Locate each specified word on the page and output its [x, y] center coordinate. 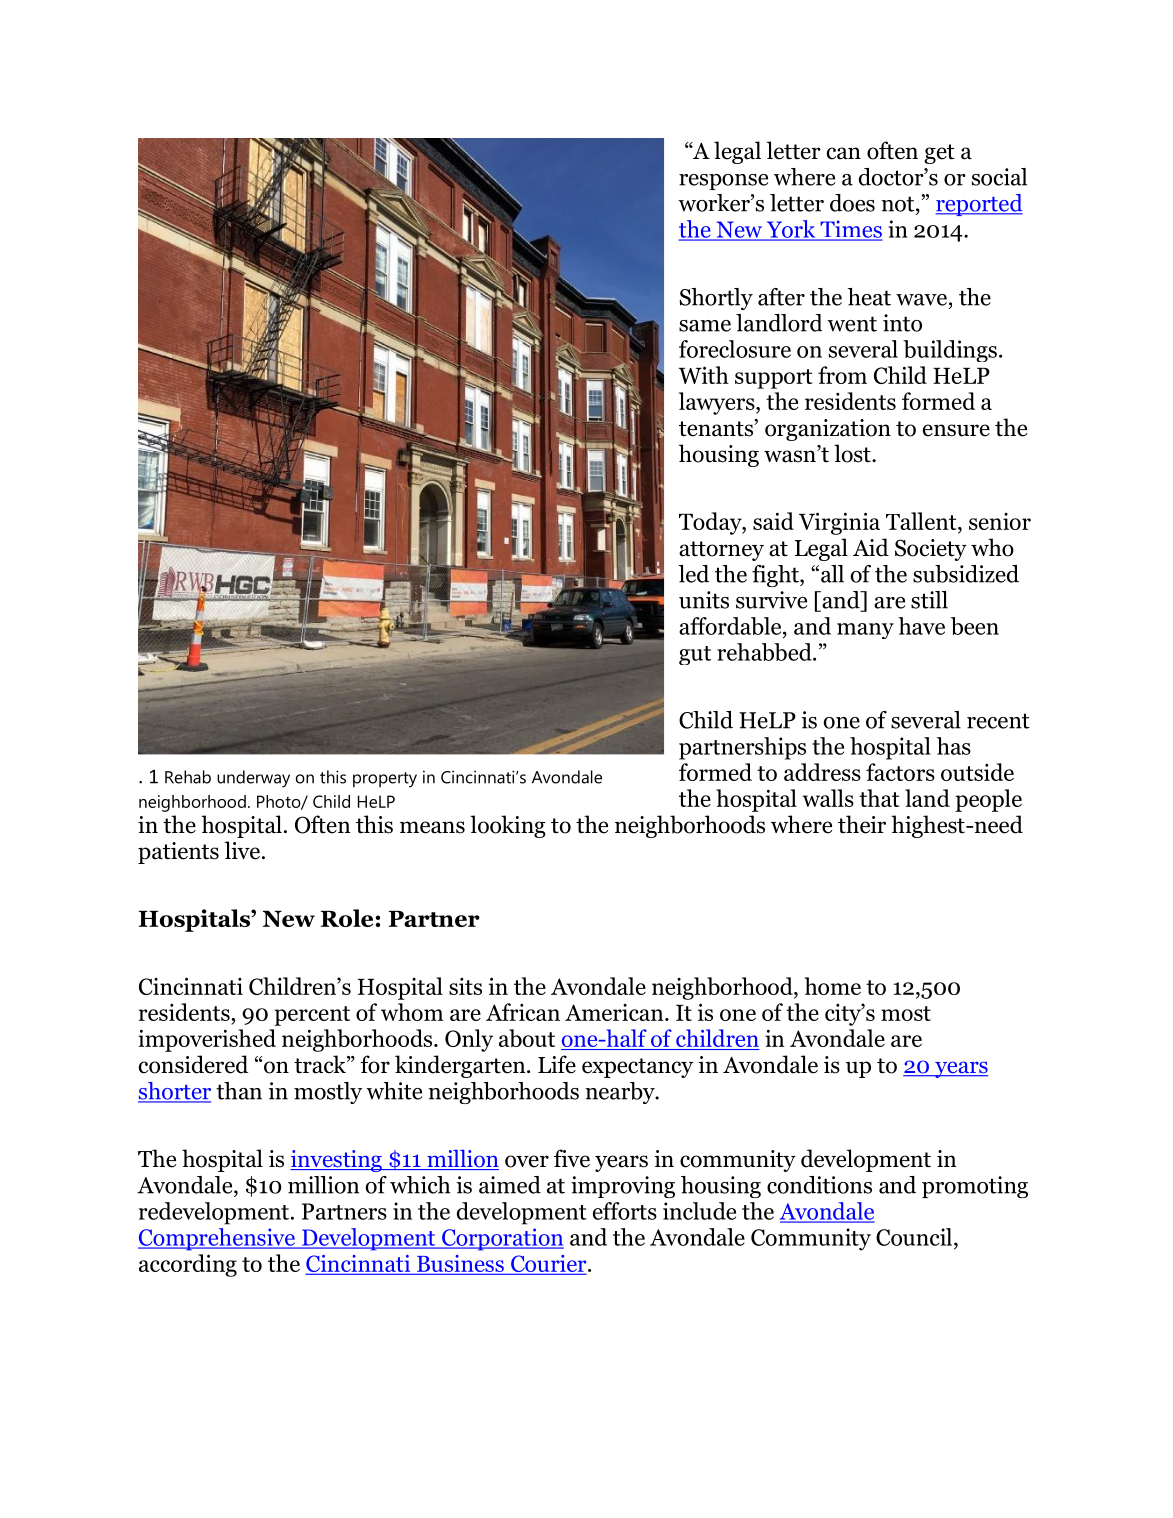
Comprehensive [217, 1239]
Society [931, 550]
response [723, 182]
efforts [625, 1211]
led [694, 574]
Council [915, 1237]
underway [253, 779]
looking [508, 826]
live [242, 850]
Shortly [716, 299]
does [852, 203]
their [862, 824]
